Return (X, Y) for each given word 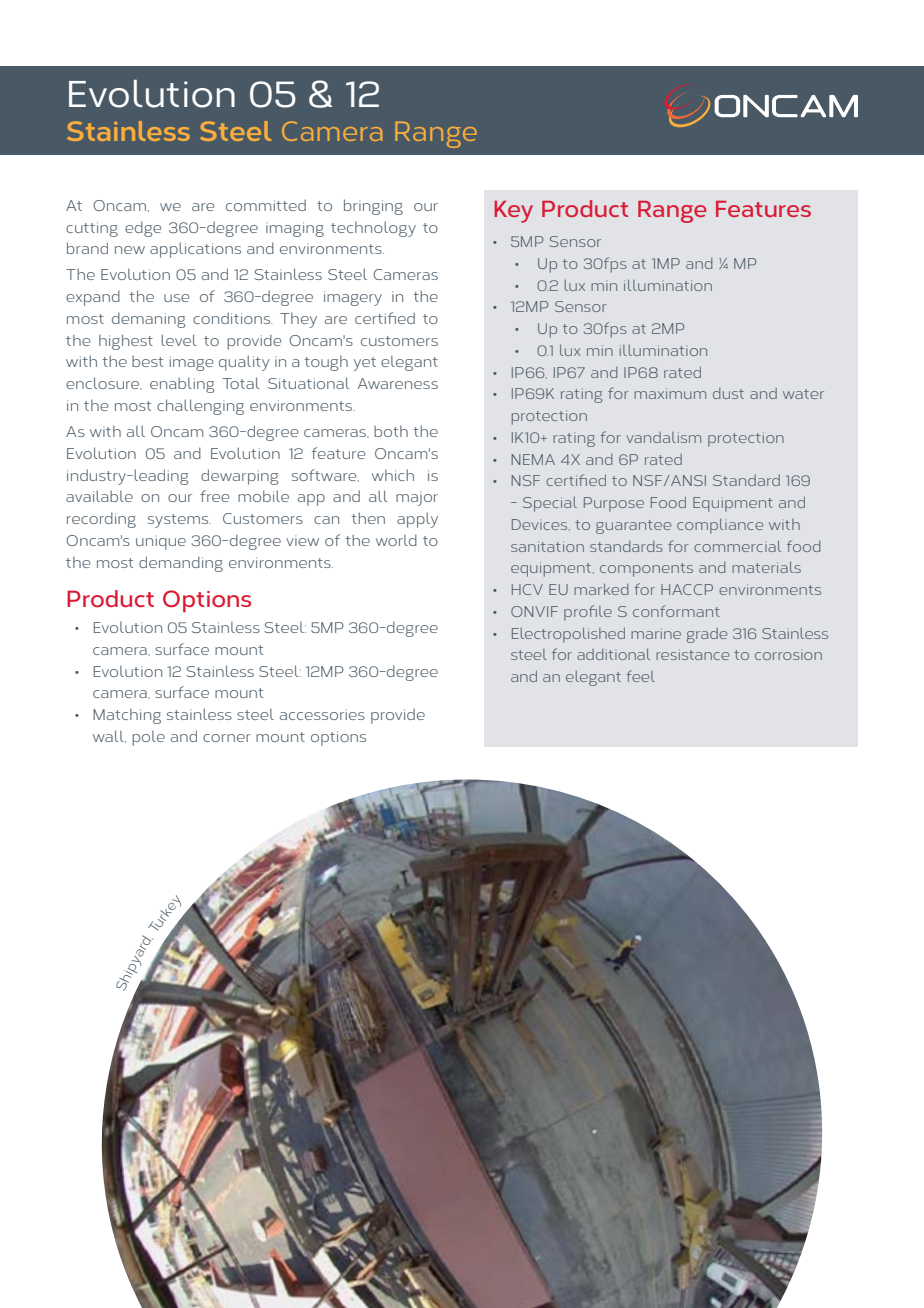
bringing (373, 207)
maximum (670, 393)
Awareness (398, 383)
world (396, 540)
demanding (181, 564)
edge (143, 229)
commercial (737, 546)
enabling (182, 385)
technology (373, 229)
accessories (322, 714)
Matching (127, 716)
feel (640, 676)
